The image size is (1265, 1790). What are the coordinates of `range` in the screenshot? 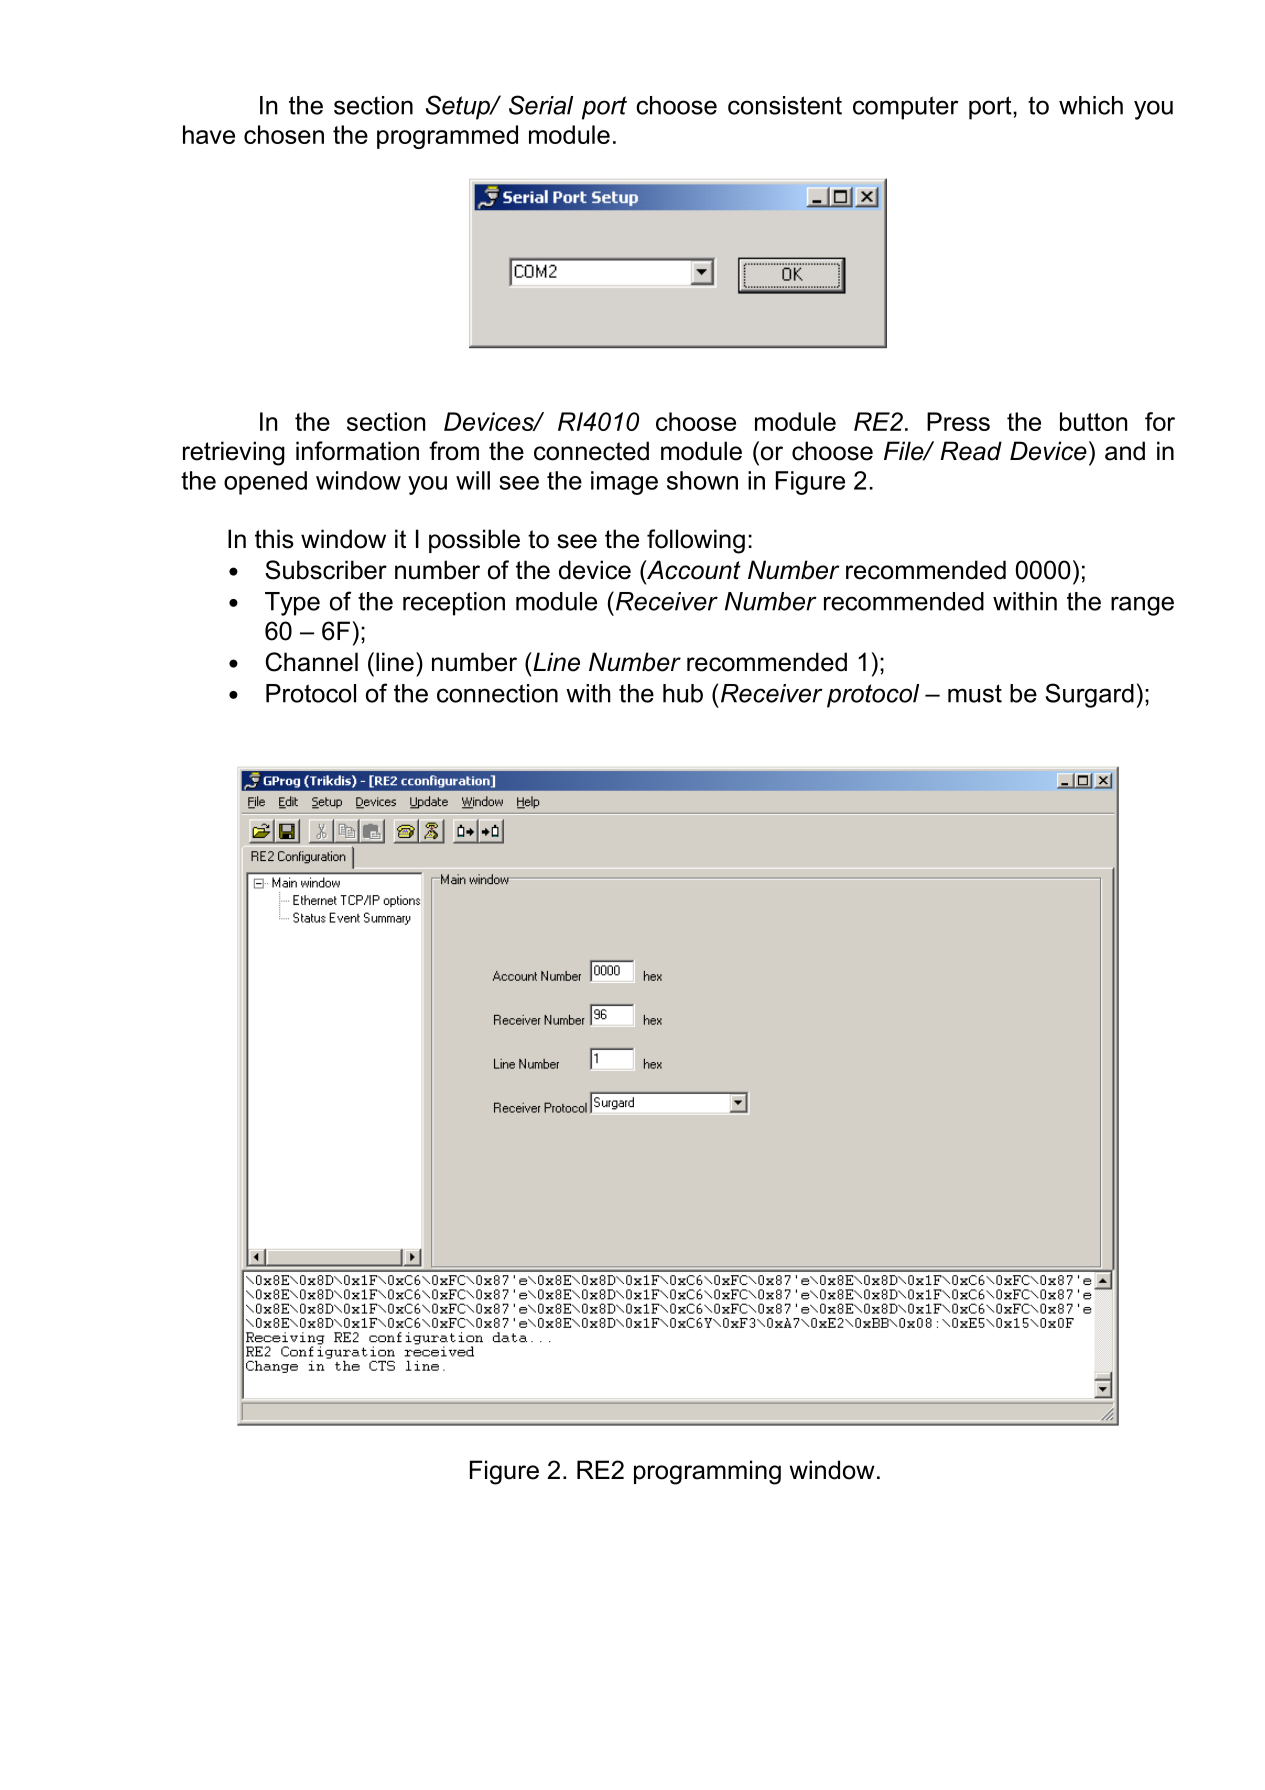 It's located at (1142, 606).
